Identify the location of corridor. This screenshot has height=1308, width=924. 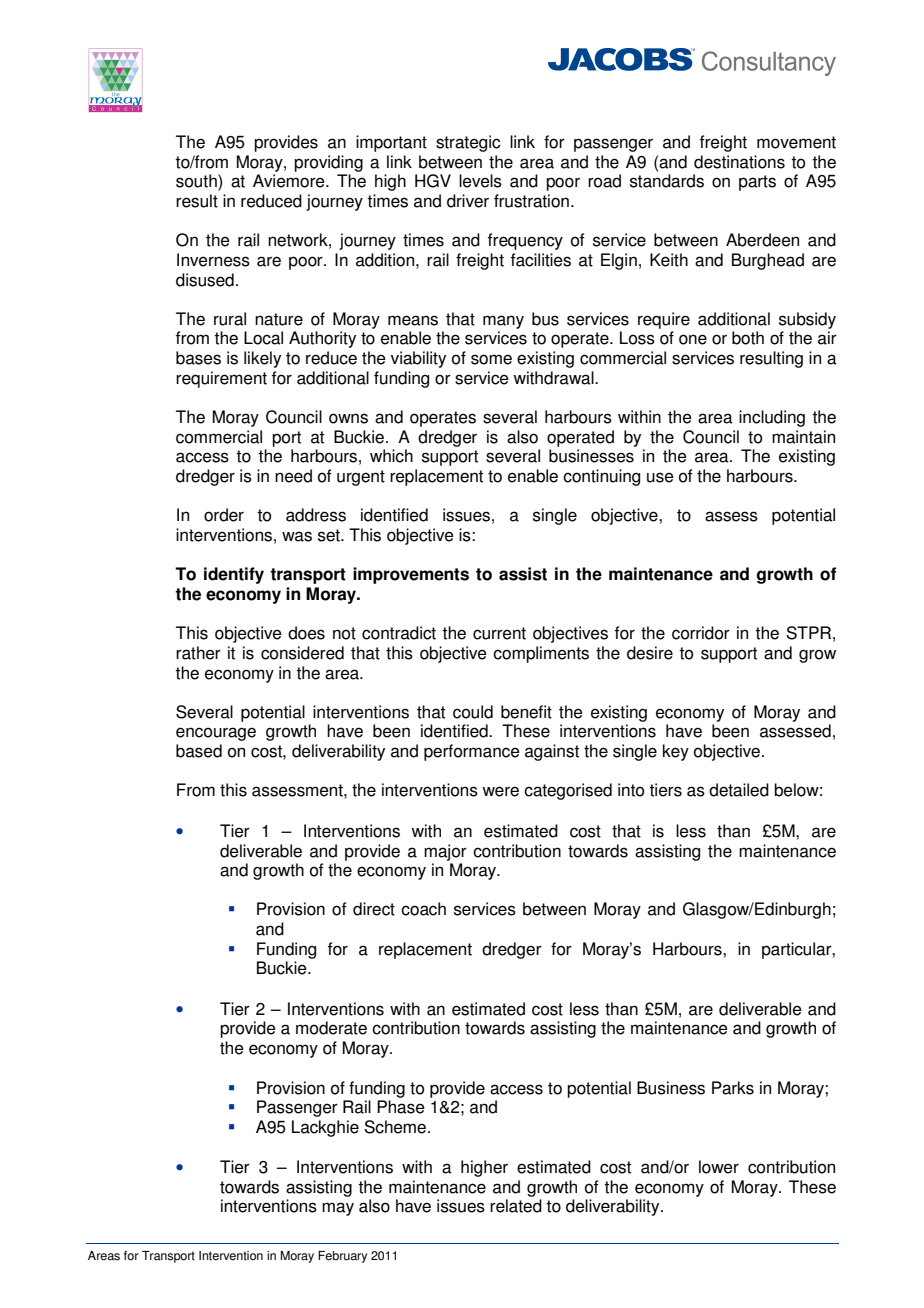
(701, 633).
